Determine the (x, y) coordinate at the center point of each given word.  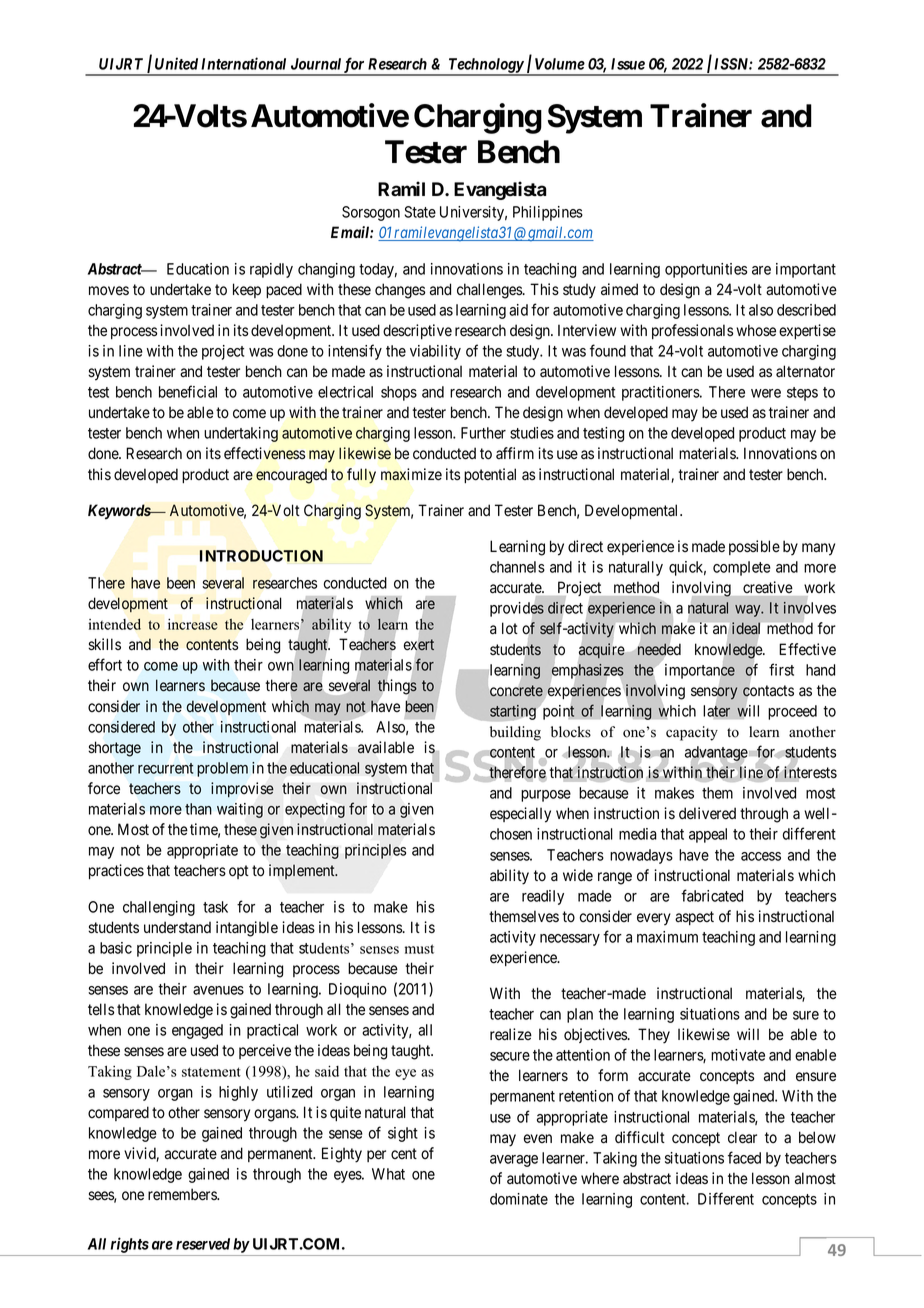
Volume (560, 64)
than (198, 809)
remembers (183, 1194)
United (176, 63)
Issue (628, 64)
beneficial (188, 391)
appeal (708, 835)
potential (490, 475)
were (766, 393)
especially (520, 815)
